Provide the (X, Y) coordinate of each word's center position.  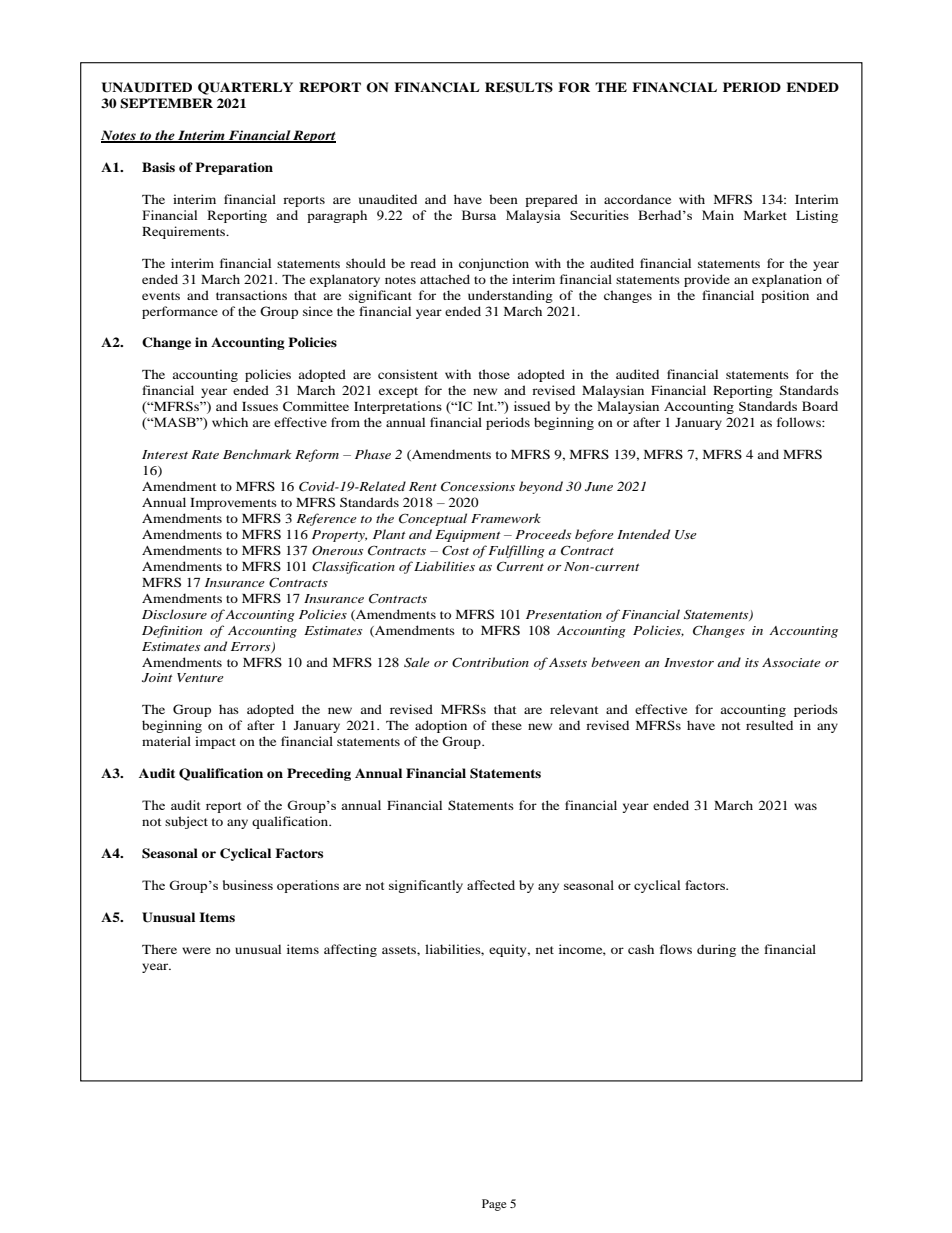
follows (800, 422)
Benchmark (257, 454)
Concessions (478, 487)
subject (186, 822)
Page (494, 1205)
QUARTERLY (245, 88)
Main (718, 215)
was (805, 806)
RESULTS (519, 87)
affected (491, 885)
